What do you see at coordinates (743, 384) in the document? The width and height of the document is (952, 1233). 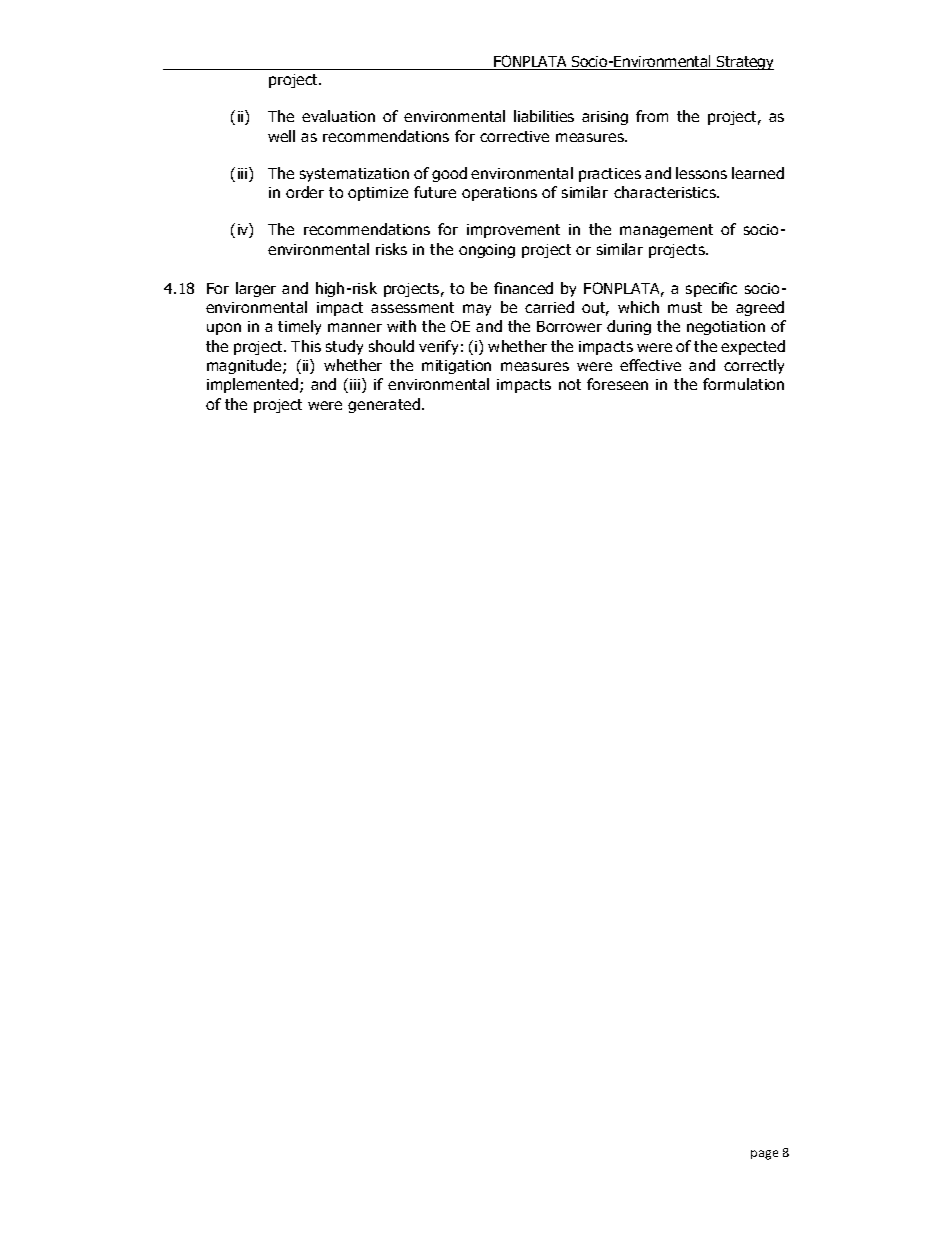 I see `formulation` at bounding box center [743, 384].
